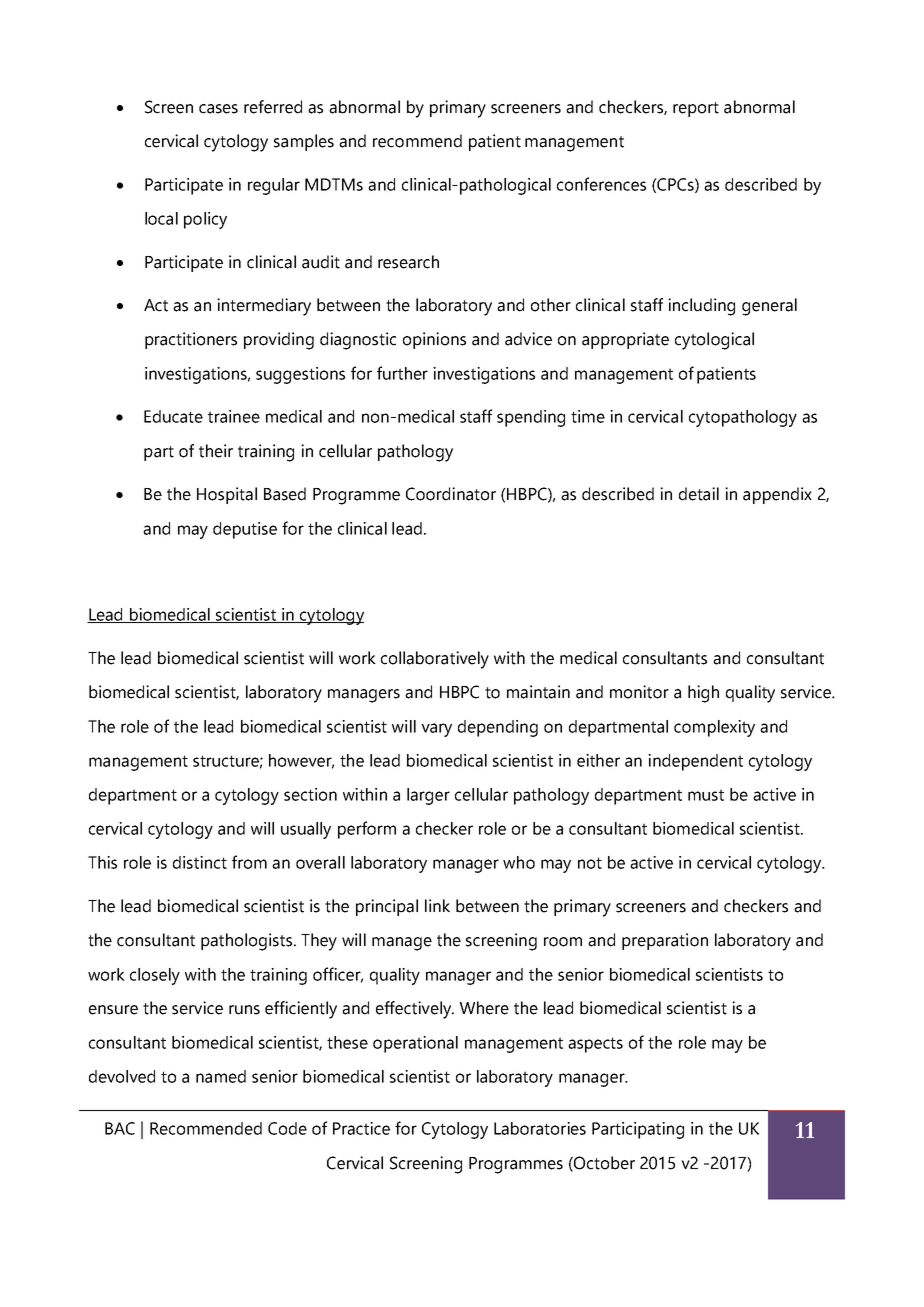 Image resolution: width=924 pixels, height=1307 pixels. Describe the element at coordinates (714, 341) in the document. I see `cytological` at that location.
